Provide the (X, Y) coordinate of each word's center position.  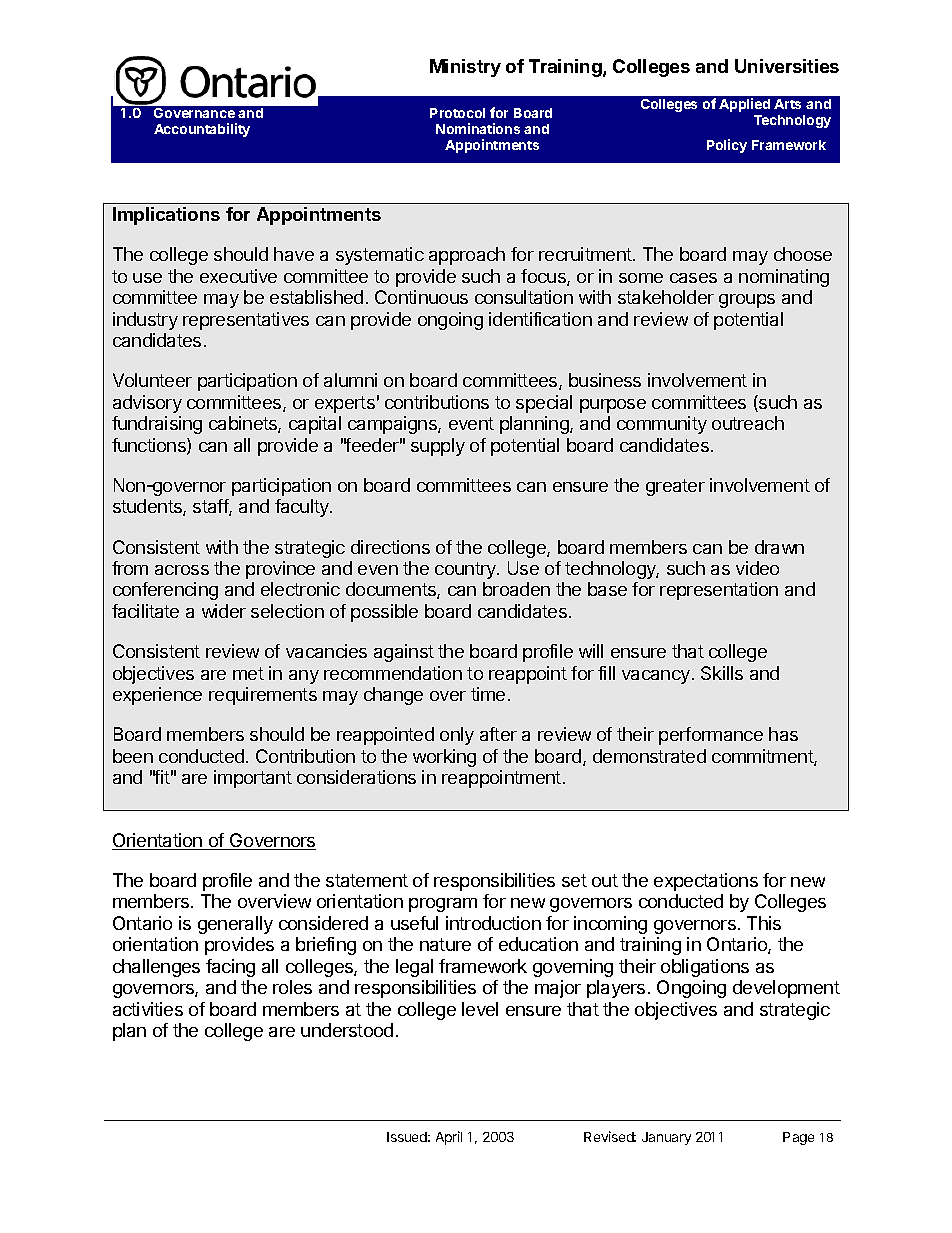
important (253, 779)
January (666, 1138)
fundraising (157, 425)
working (444, 758)
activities (148, 1009)
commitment (763, 757)
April (449, 1138)
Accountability (202, 130)
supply (438, 447)
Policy (727, 146)
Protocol (457, 113)
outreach (748, 423)
